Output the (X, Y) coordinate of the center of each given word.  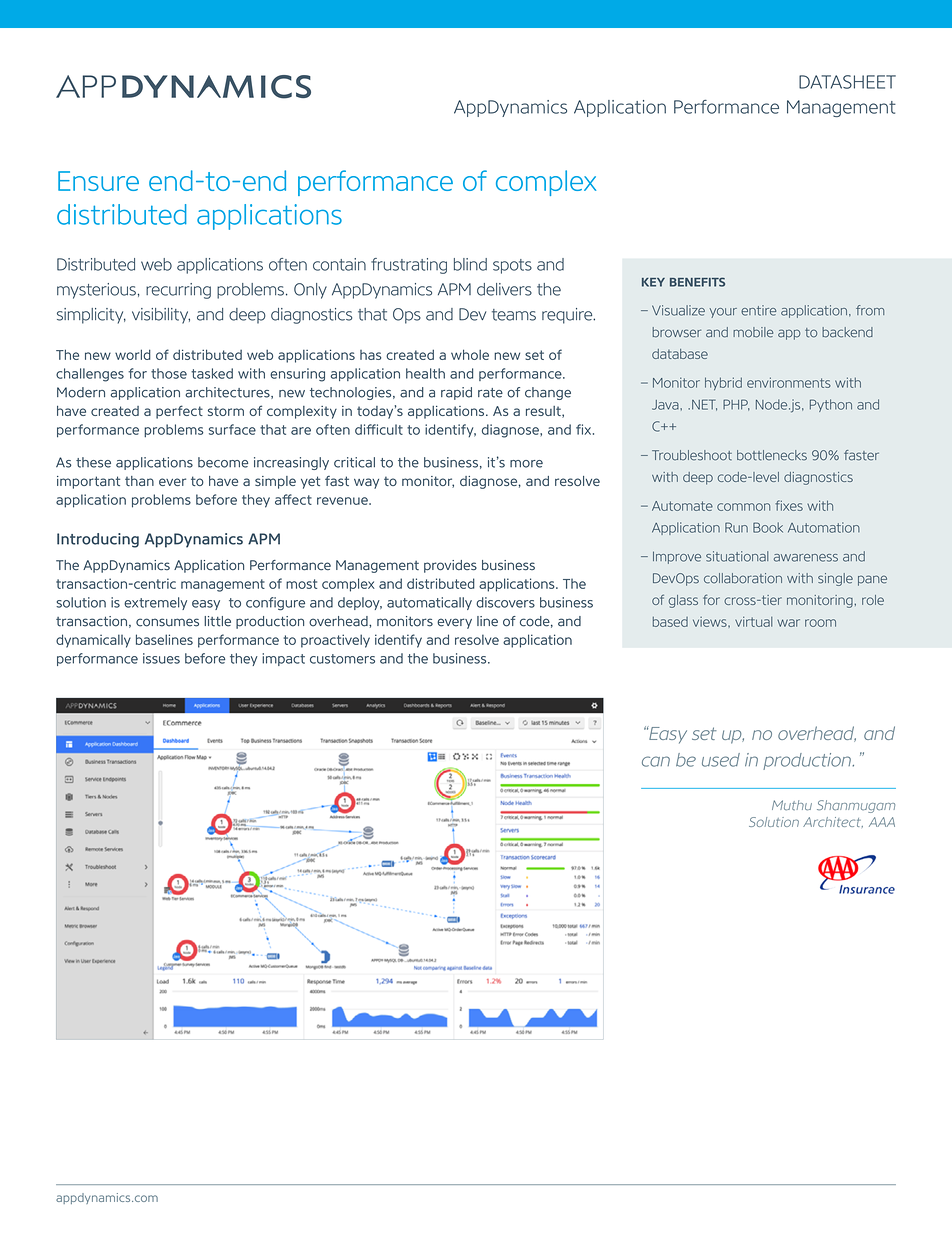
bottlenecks (772, 455)
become (223, 462)
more (526, 464)
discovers (505, 602)
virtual (754, 621)
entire (758, 310)
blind (470, 264)
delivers (504, 289)
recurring (178, 291)
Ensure (98, 181)
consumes (167, 622)
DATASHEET (847, 82)
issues (161, 658)
